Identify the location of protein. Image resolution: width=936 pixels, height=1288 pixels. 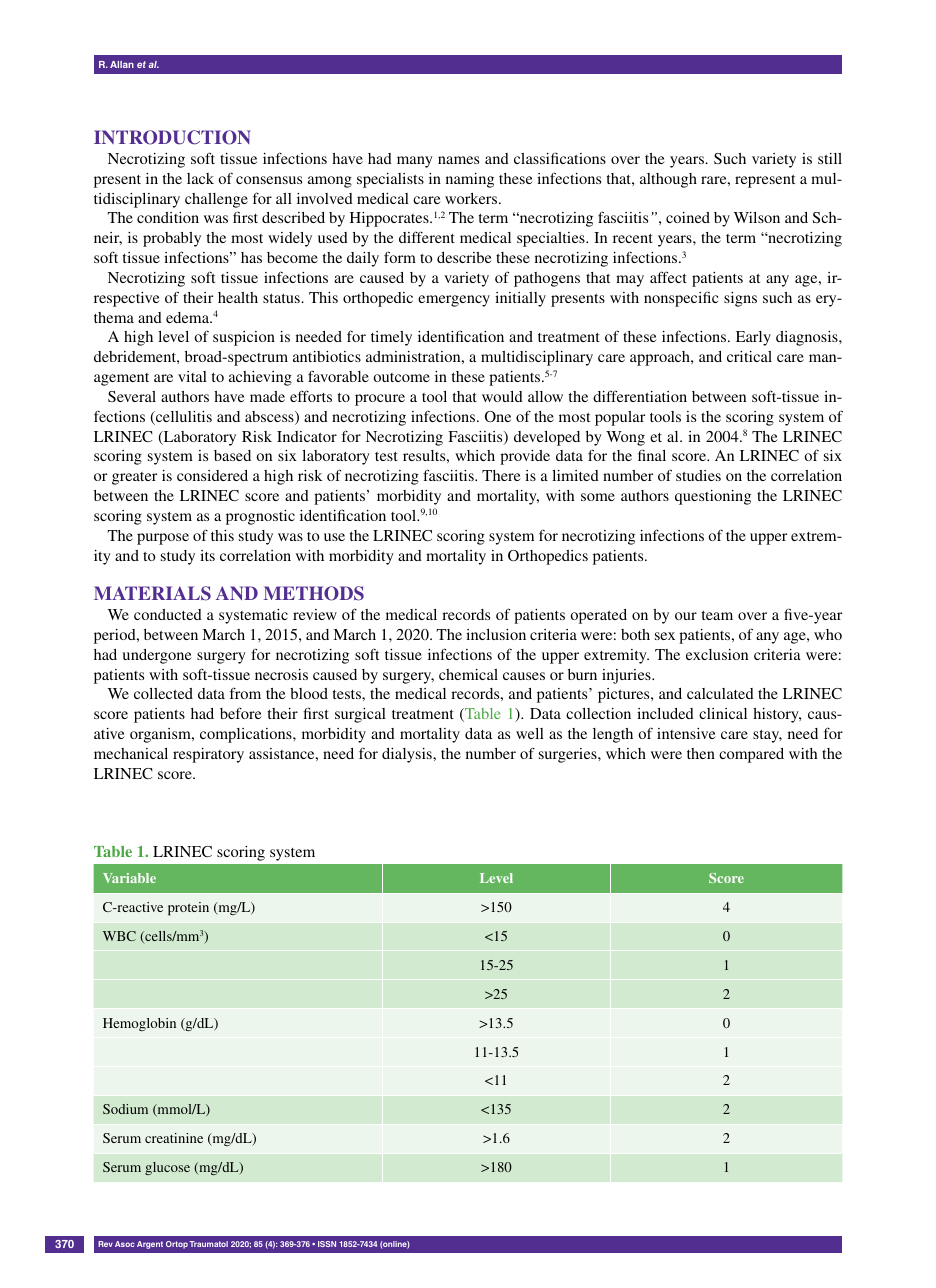
(188, 909).
